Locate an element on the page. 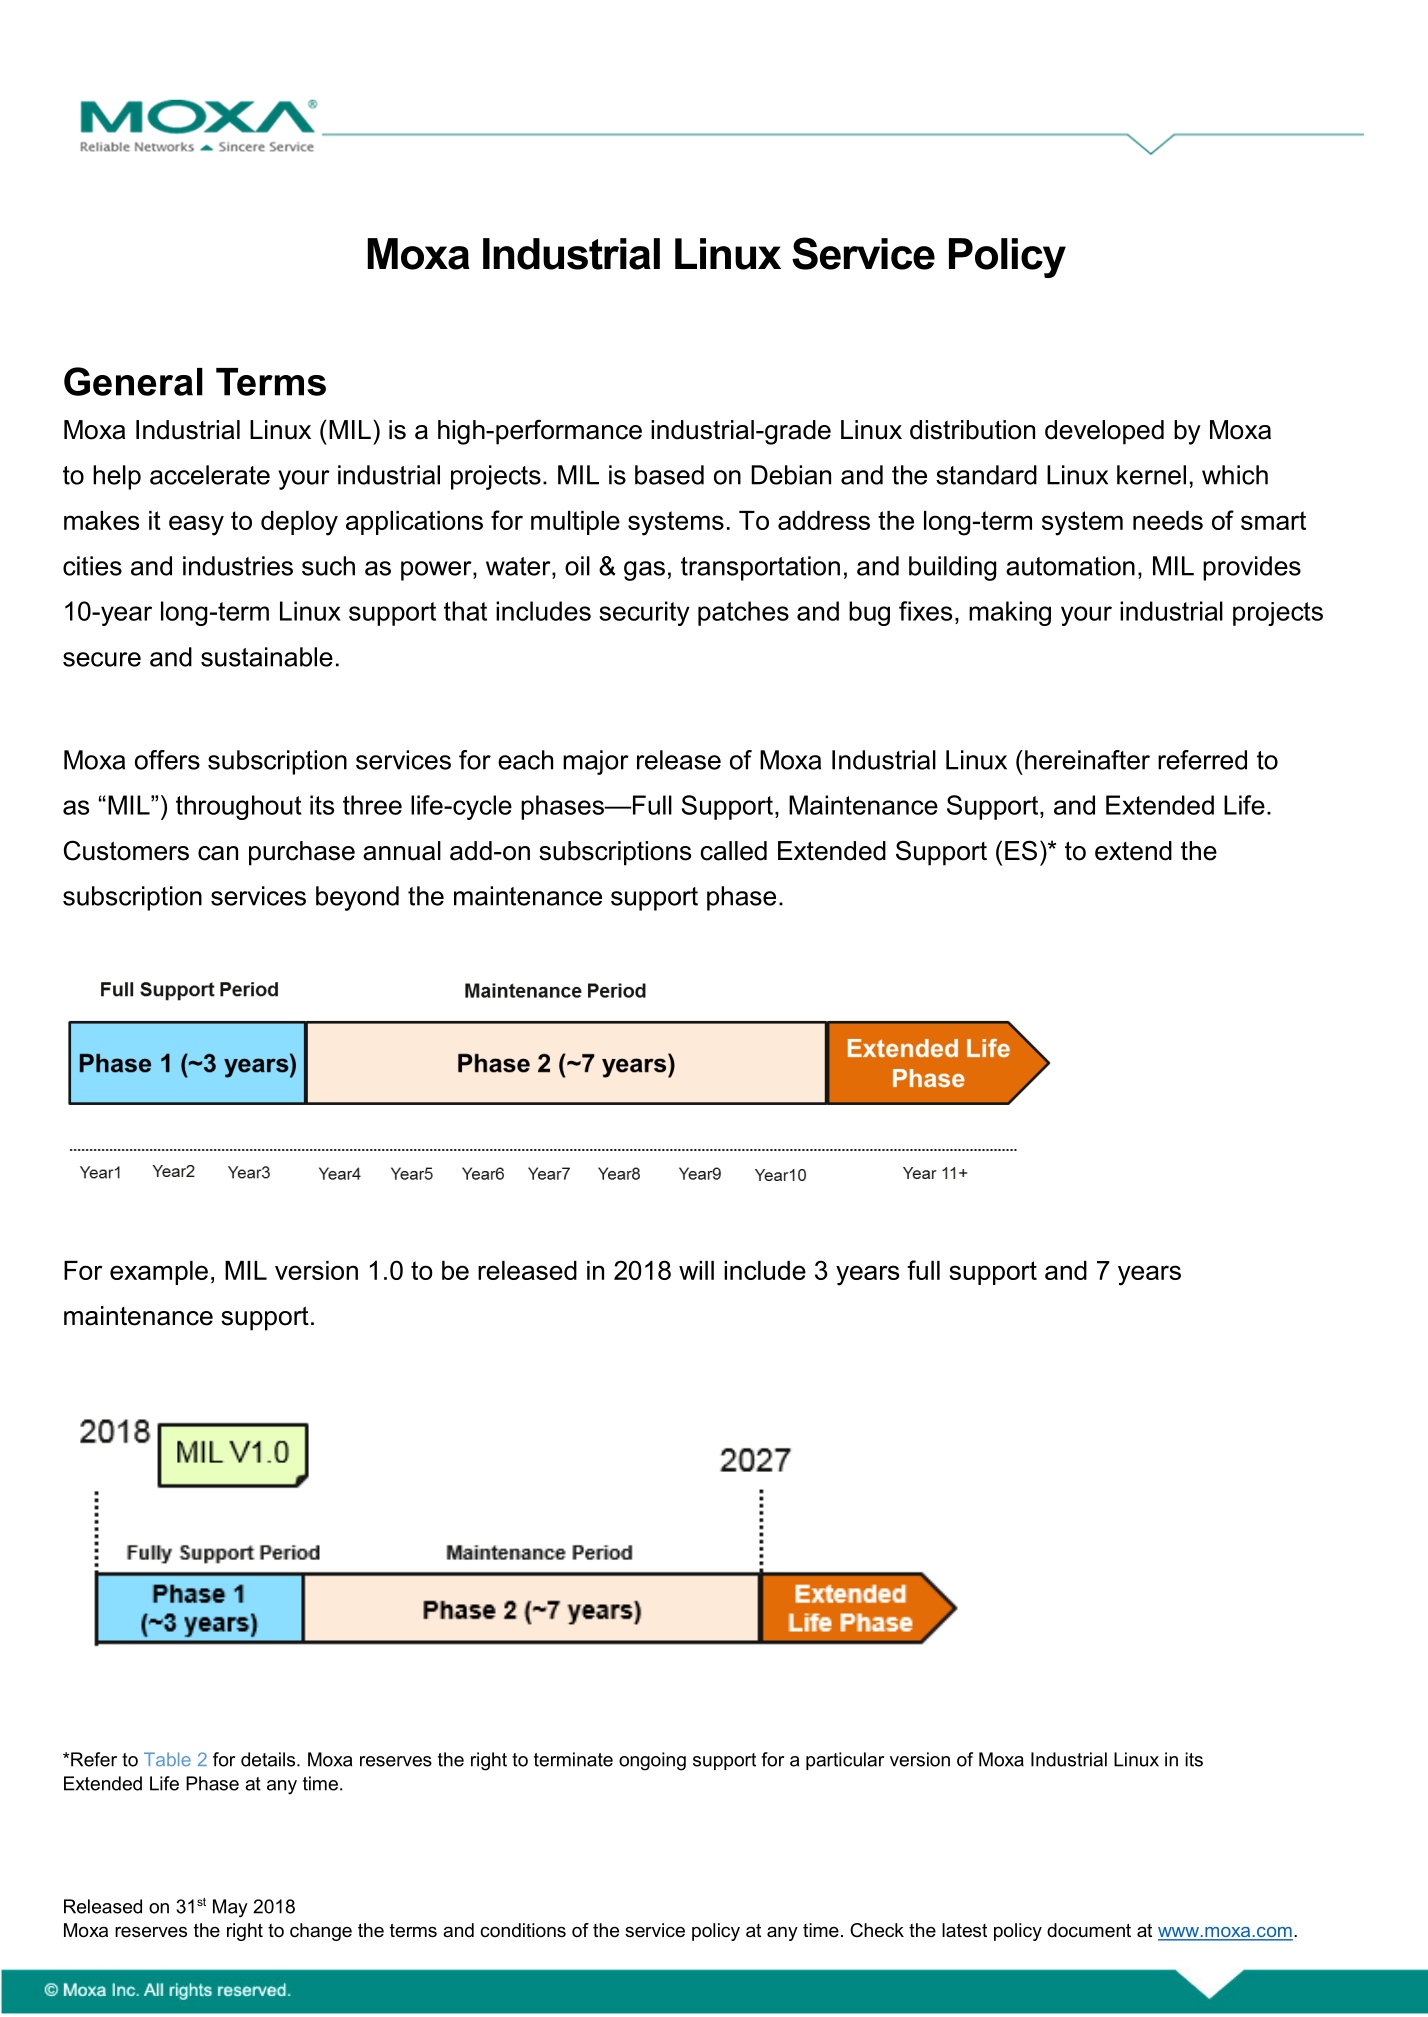  called is located at coordinates (733, 851).
